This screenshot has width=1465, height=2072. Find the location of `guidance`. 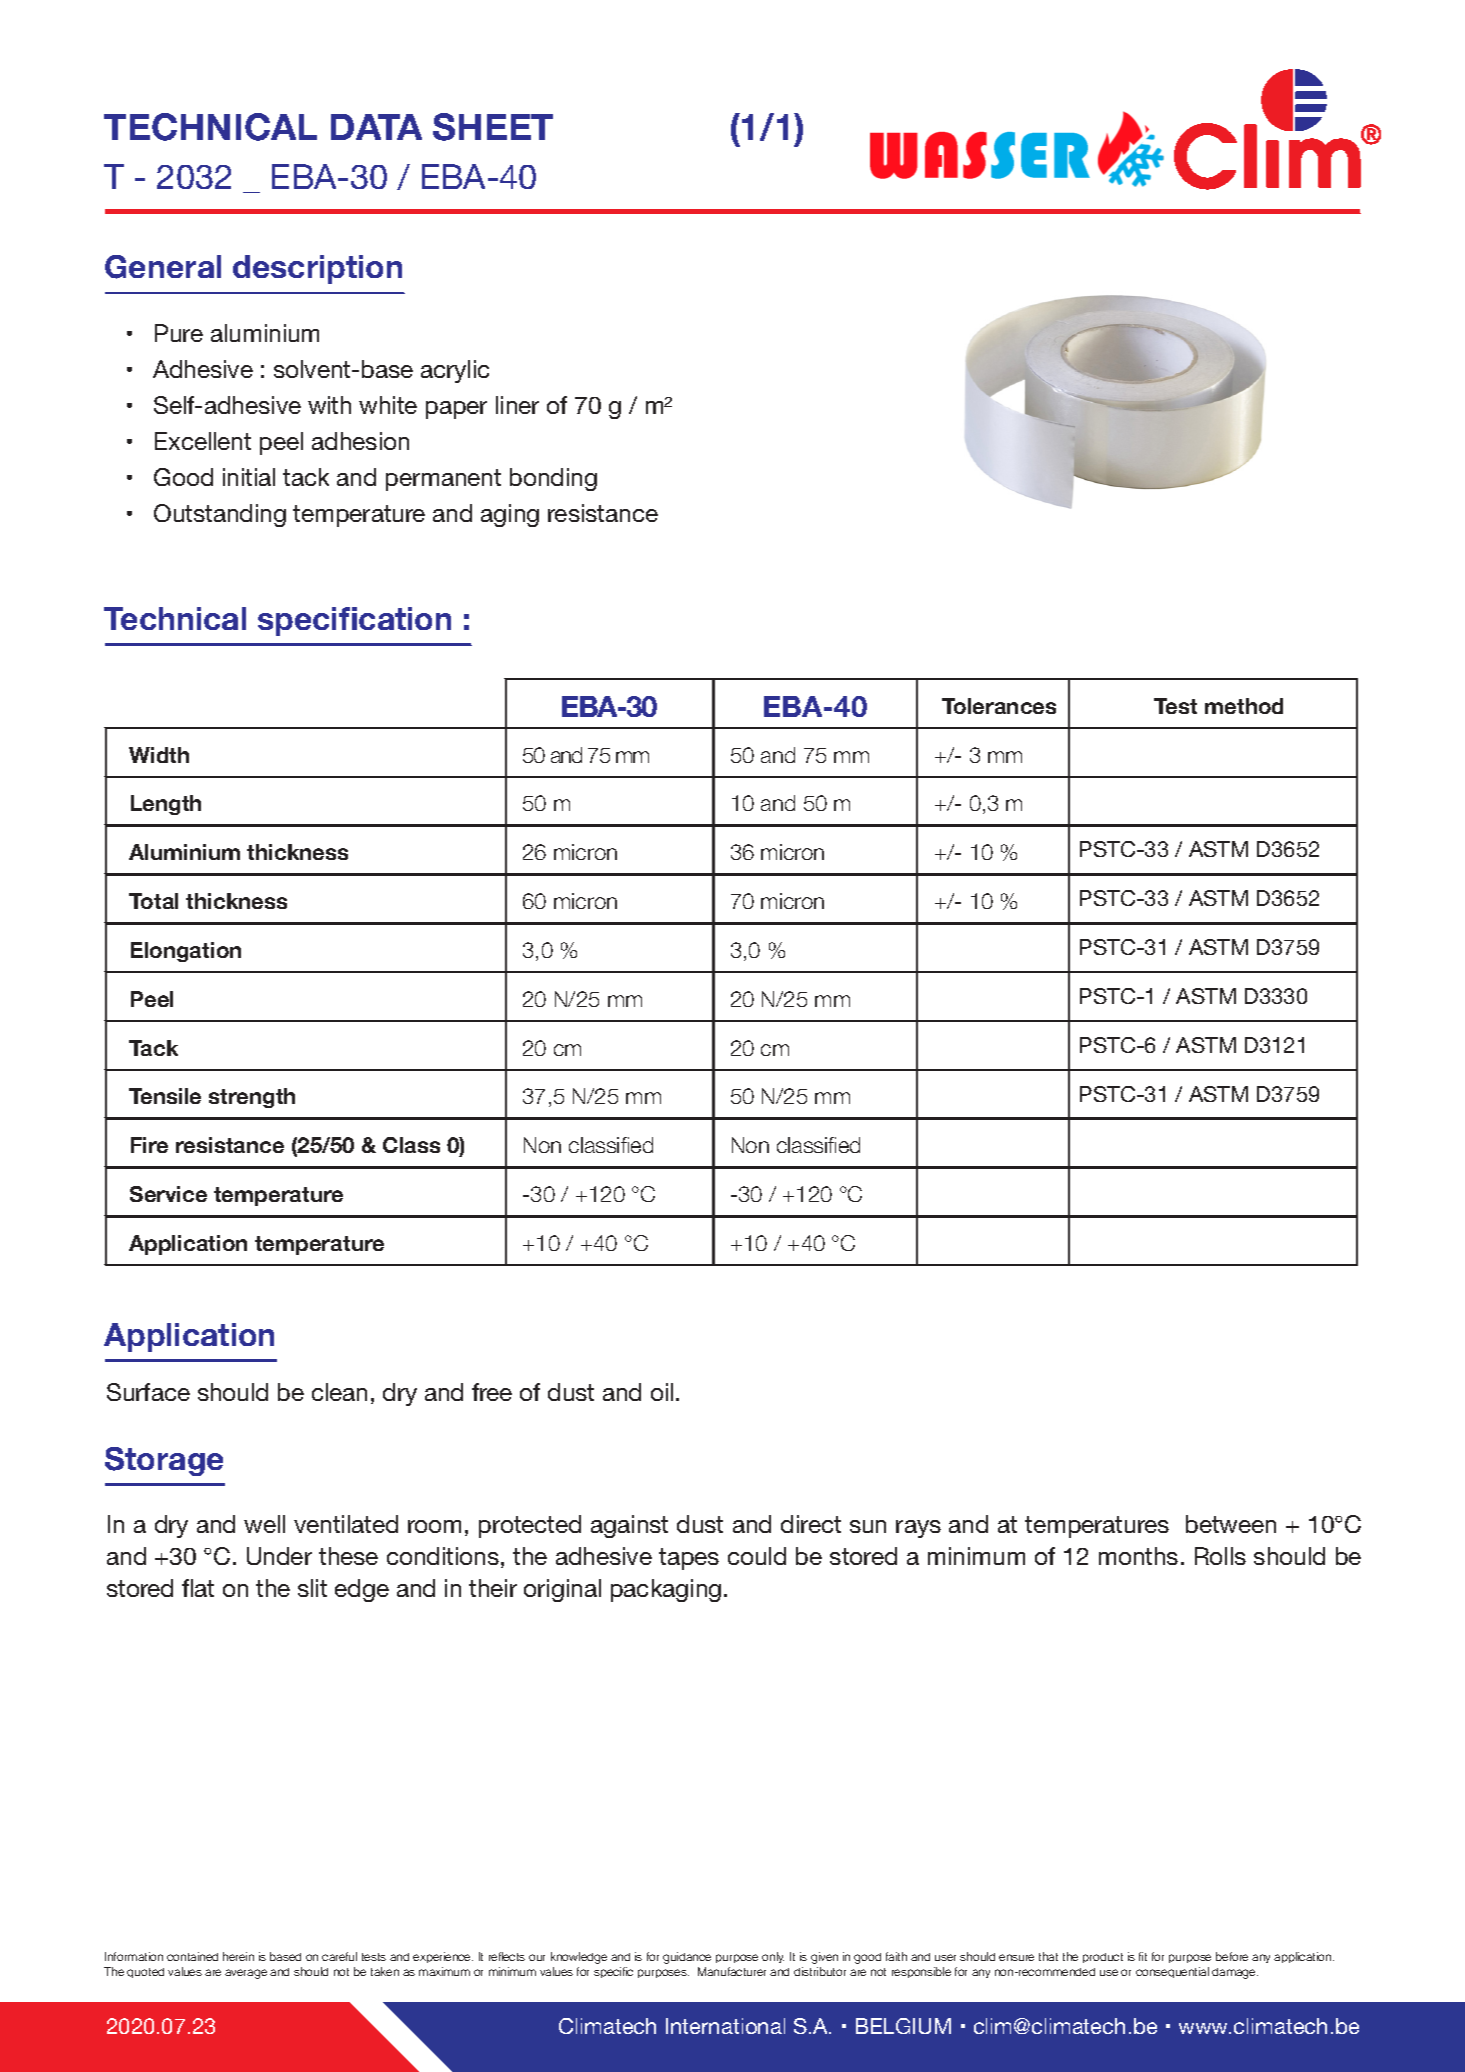

guidance is located at coordinates (687, 1958).
